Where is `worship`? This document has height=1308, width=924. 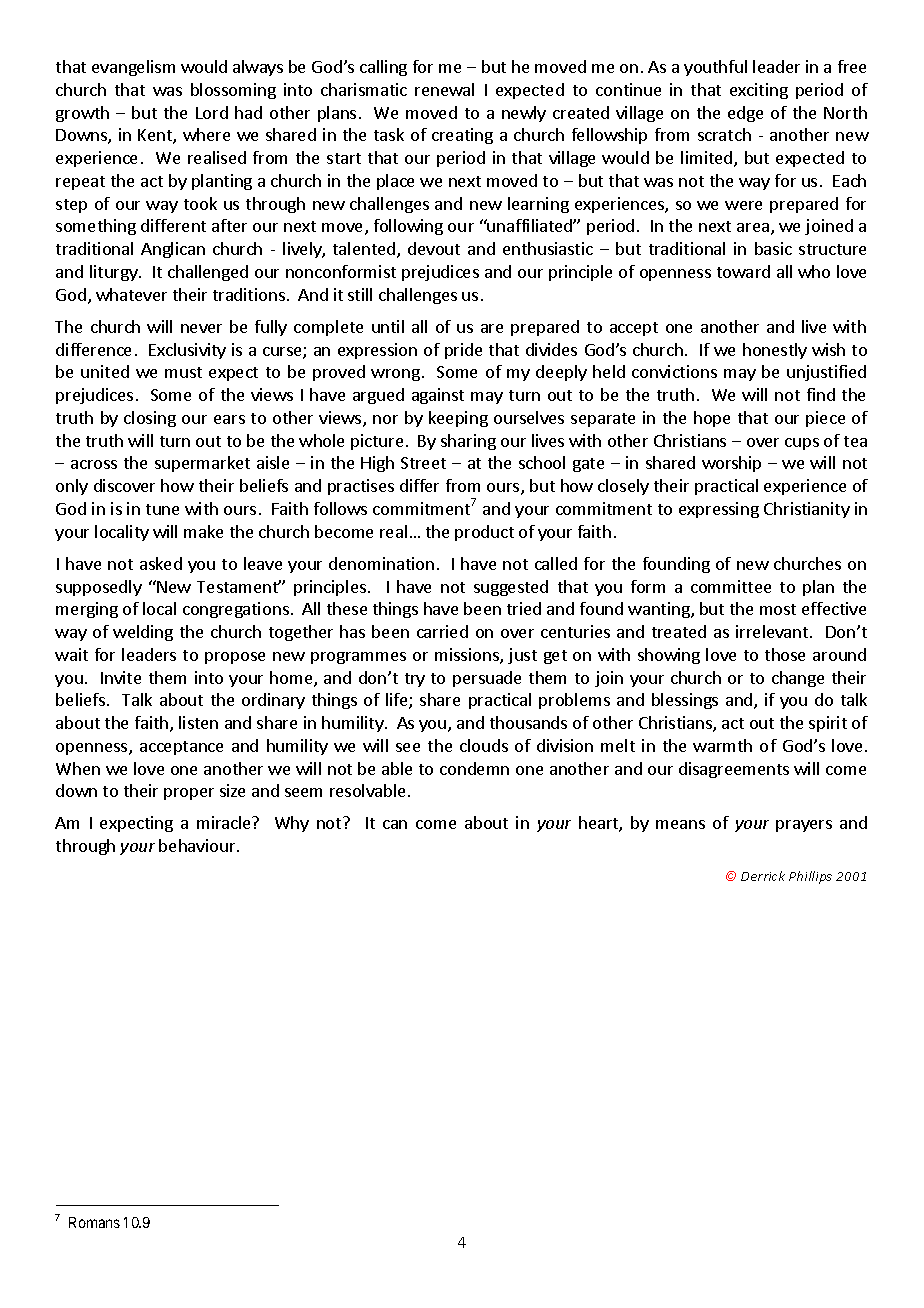 worship is located at coordinates (731, 464).
